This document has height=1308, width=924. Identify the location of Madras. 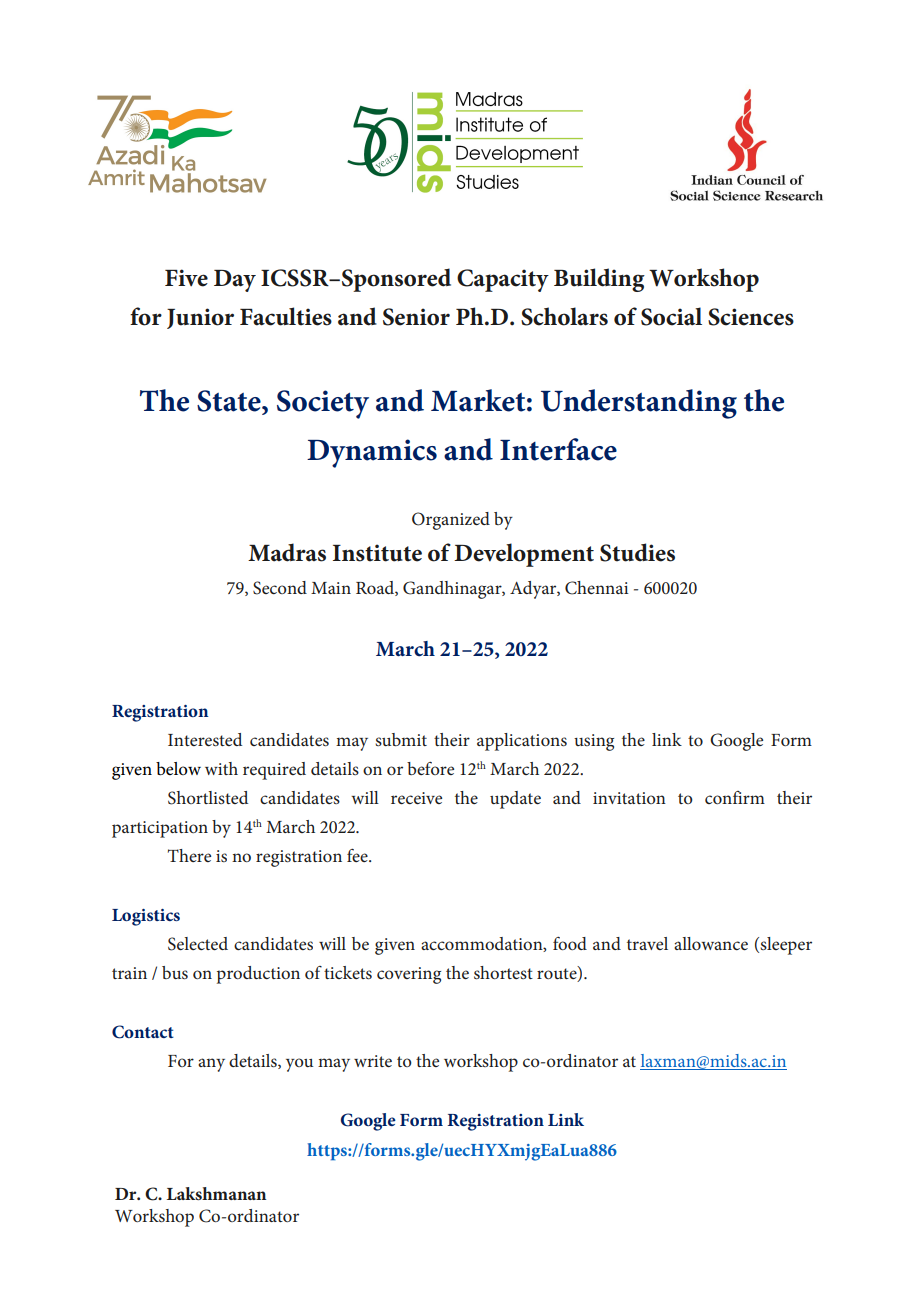
(287, 552).
